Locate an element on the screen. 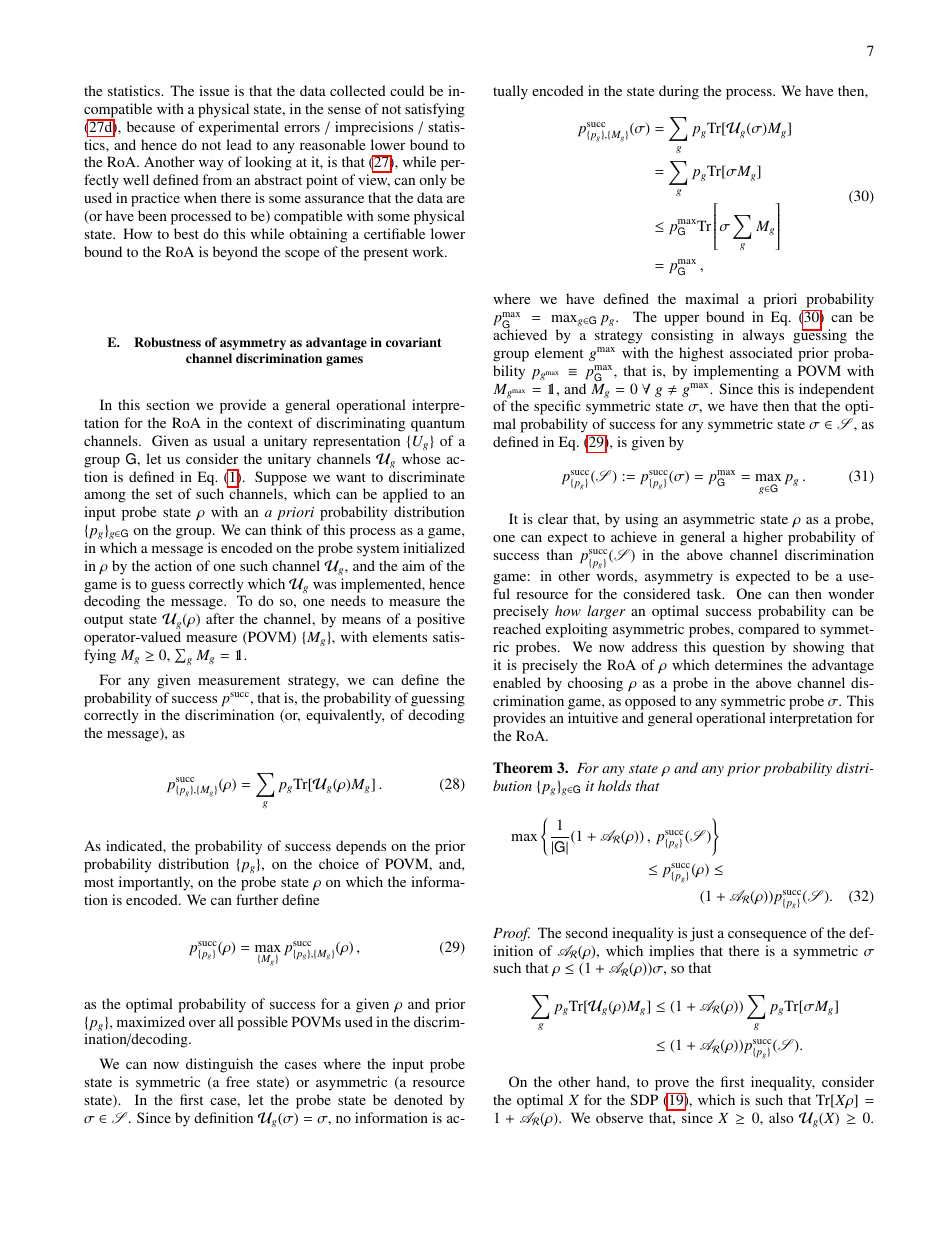  during is located at coordinates (679, 92).
